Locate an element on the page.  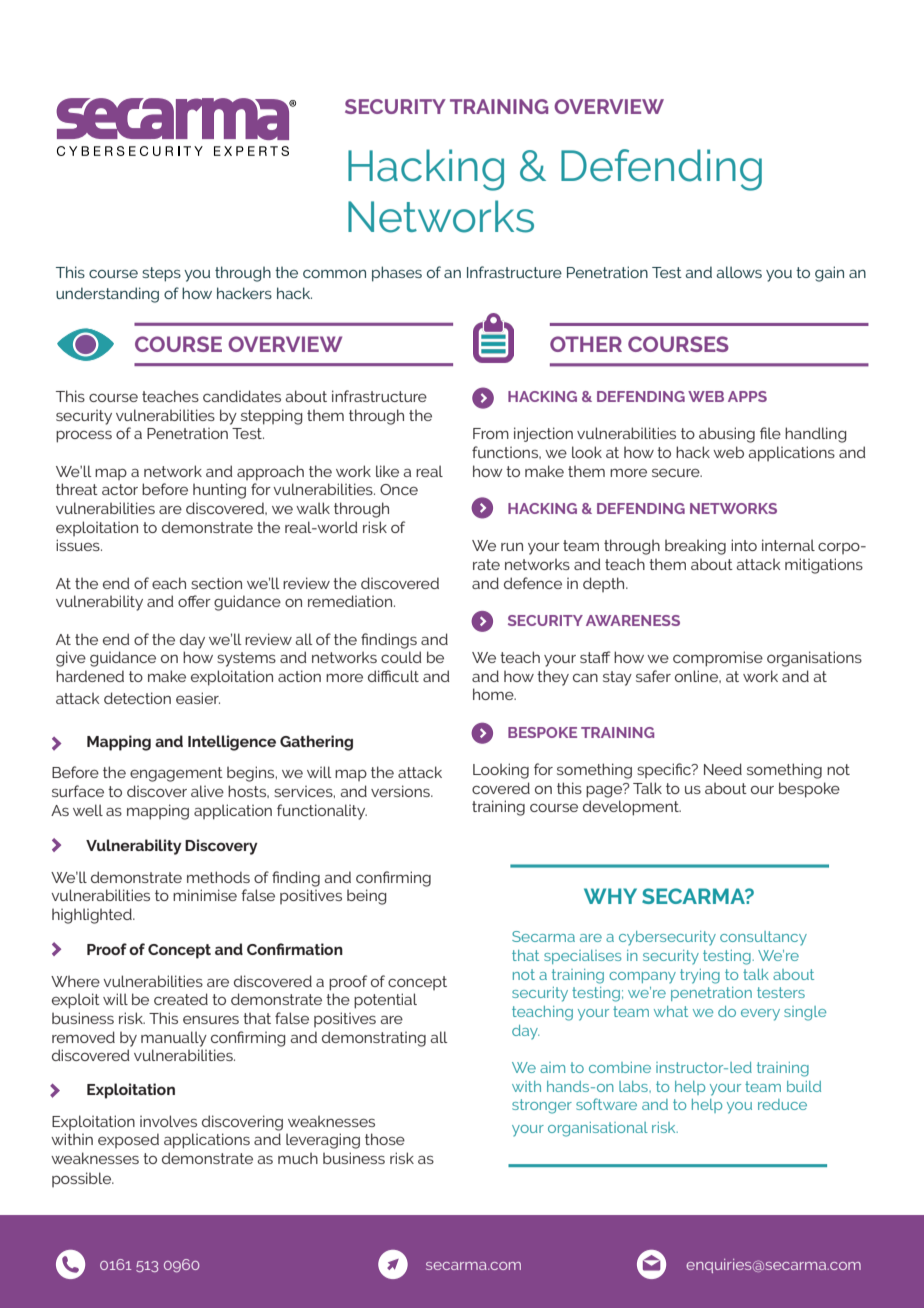
phases is located at coordinates (397, 274).
